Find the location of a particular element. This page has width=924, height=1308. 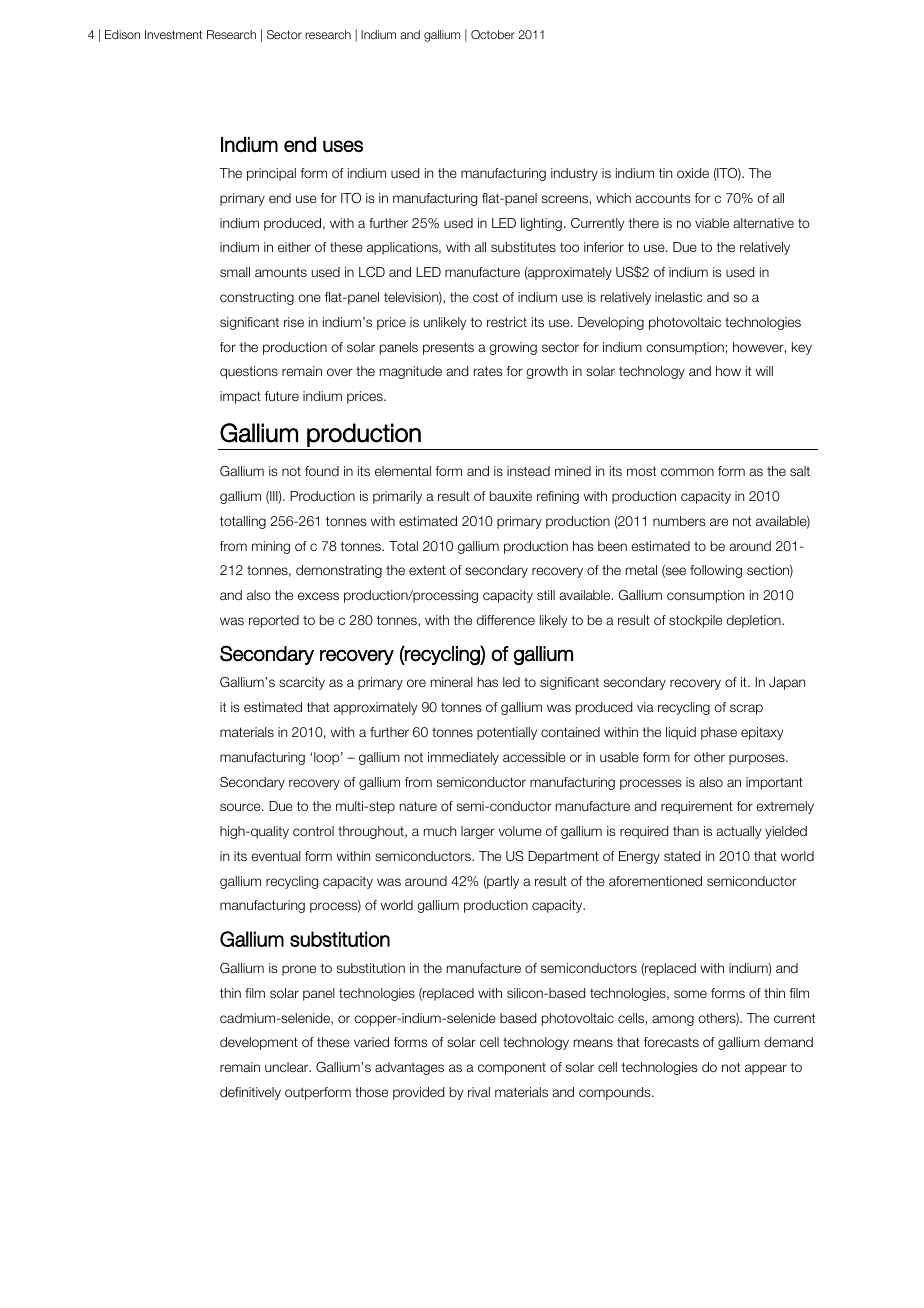

development is located at coordinates (259, 1043).
